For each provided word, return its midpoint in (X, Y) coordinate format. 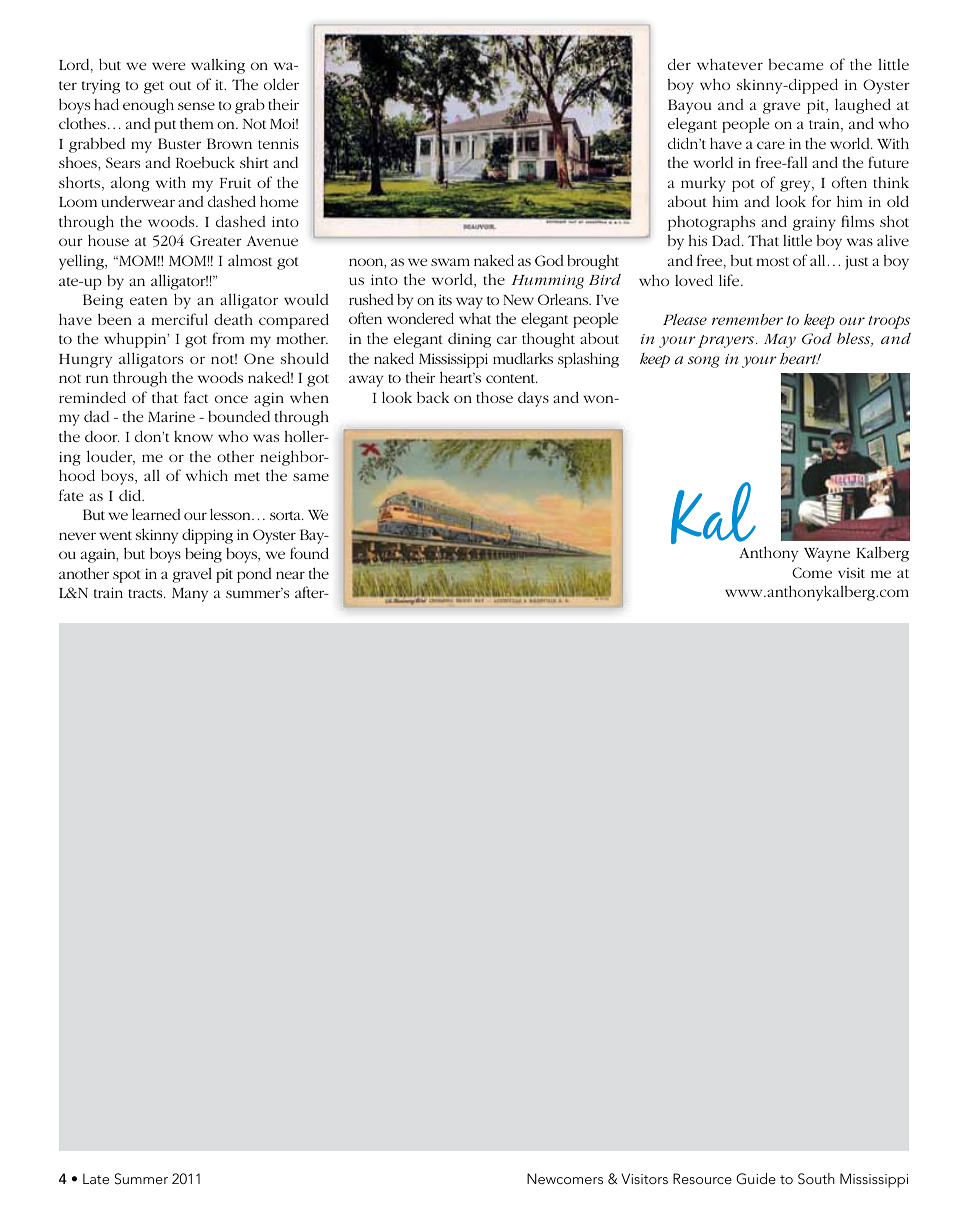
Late (96, 1178)
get (154, 87)
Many (190, 595)
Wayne (827, 555)
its (445, 299)
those (494, 397)
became (796, 64)
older (281, 84)
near (290, 575)
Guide (756, 1179)
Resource (702, 1178)
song (704, 362)
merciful (180, 319)
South (816, 1179)
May (780, 341)
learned (156, 514)
